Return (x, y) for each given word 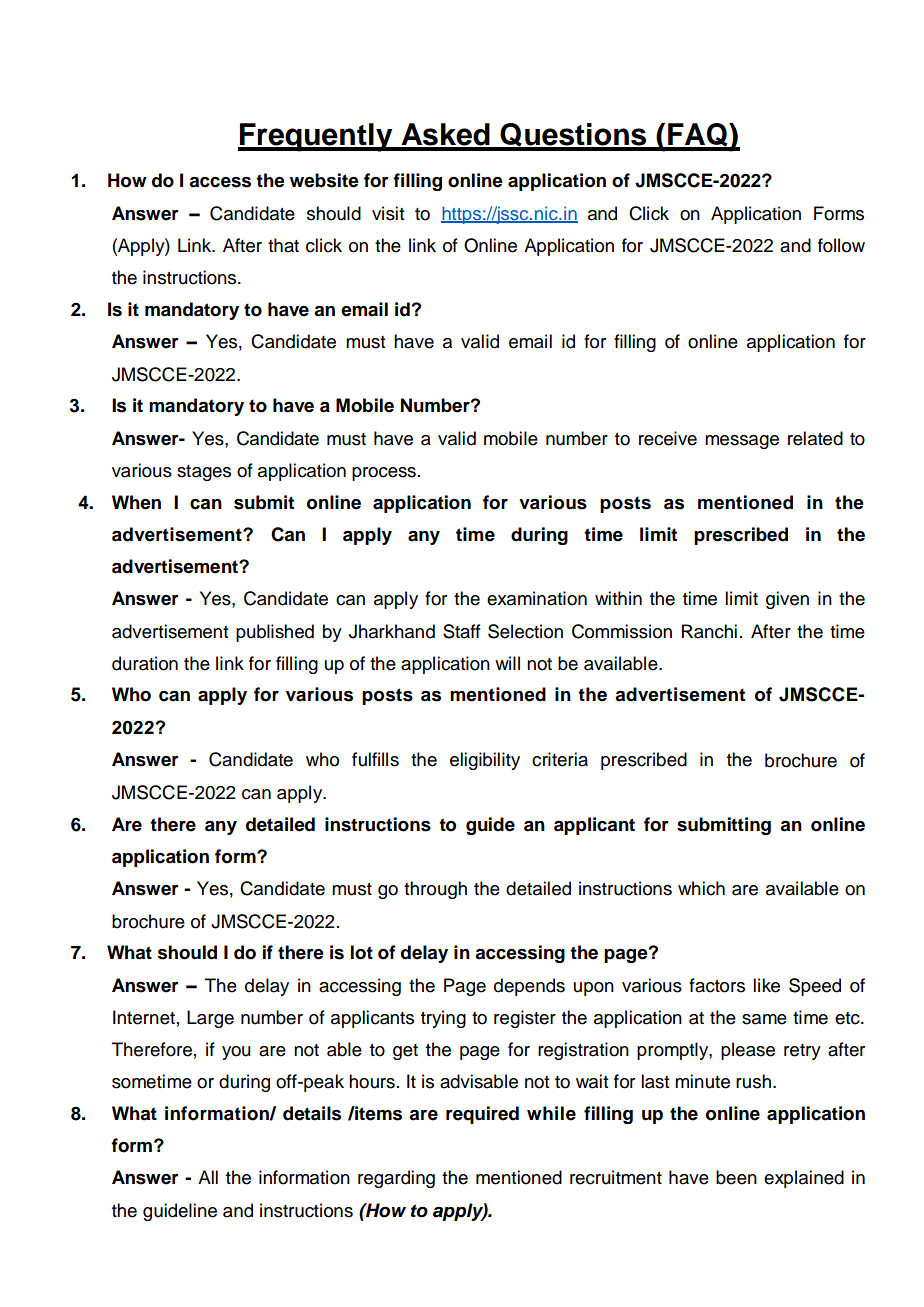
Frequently (316, 137)
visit (388, 213)
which (701, 888)
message (742, 442)
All (208, 1177)
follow (841, 245)
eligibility (485, 761)
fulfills (375, 759)
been (736, 1177)
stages (204, 473)
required (482, 1115)
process (384, 474)
